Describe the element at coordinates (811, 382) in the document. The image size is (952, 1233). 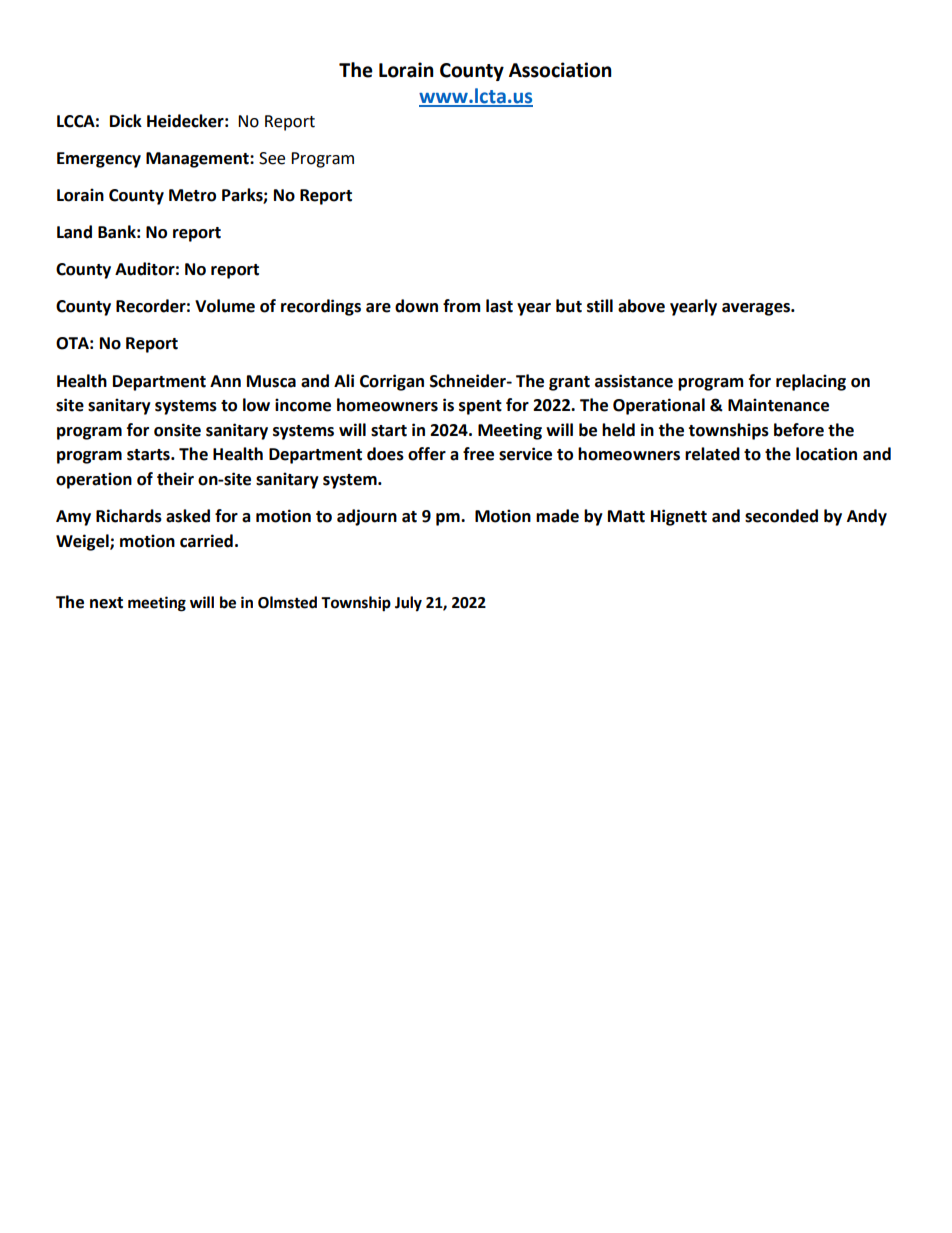
I see `replacing` at that location.
